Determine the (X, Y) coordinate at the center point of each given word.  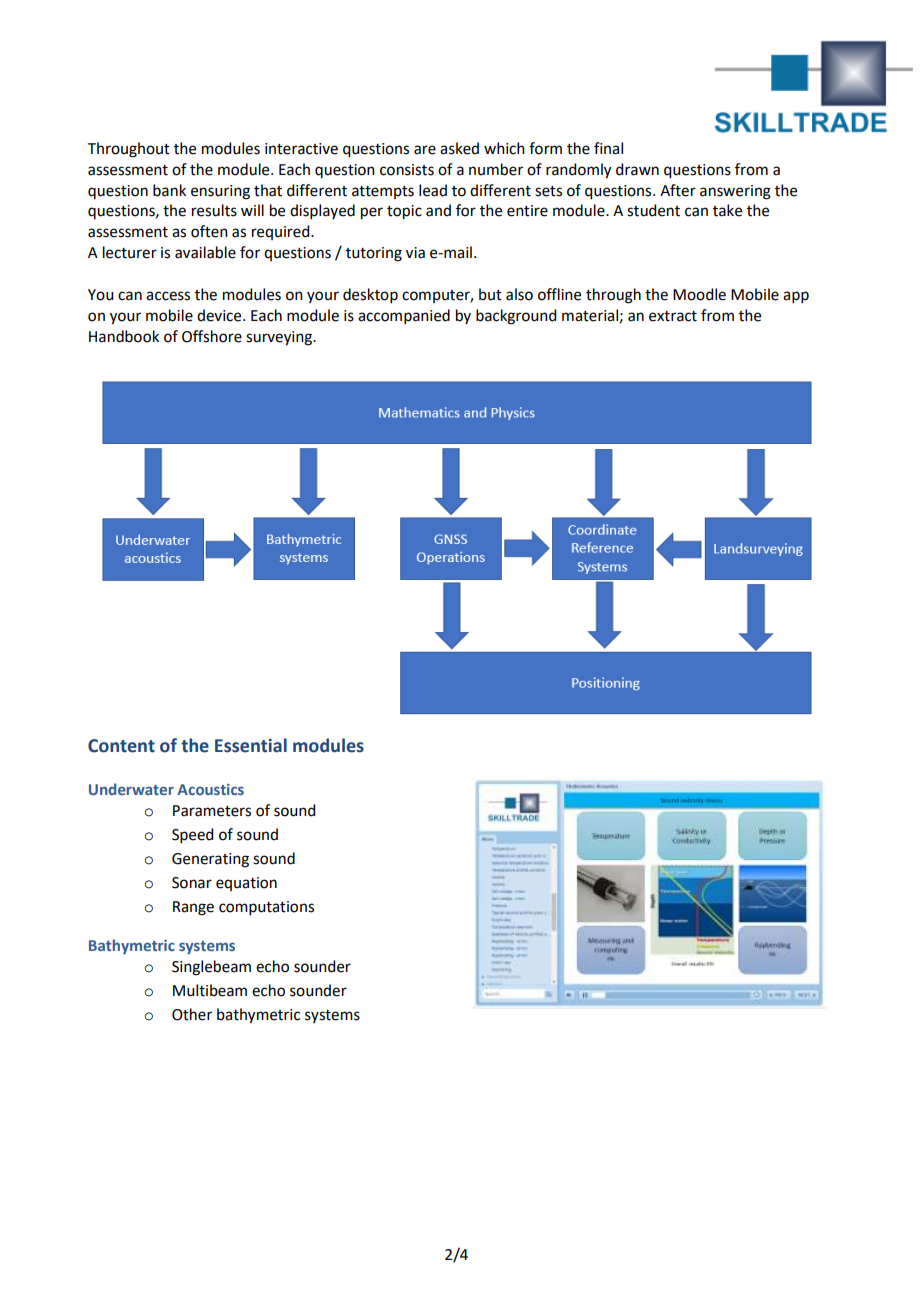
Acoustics (210, 789)
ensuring (220, 192)
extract (673, 316)
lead (433, 190)
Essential (251, 745)
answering (735, 192)
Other (192, 1014)
